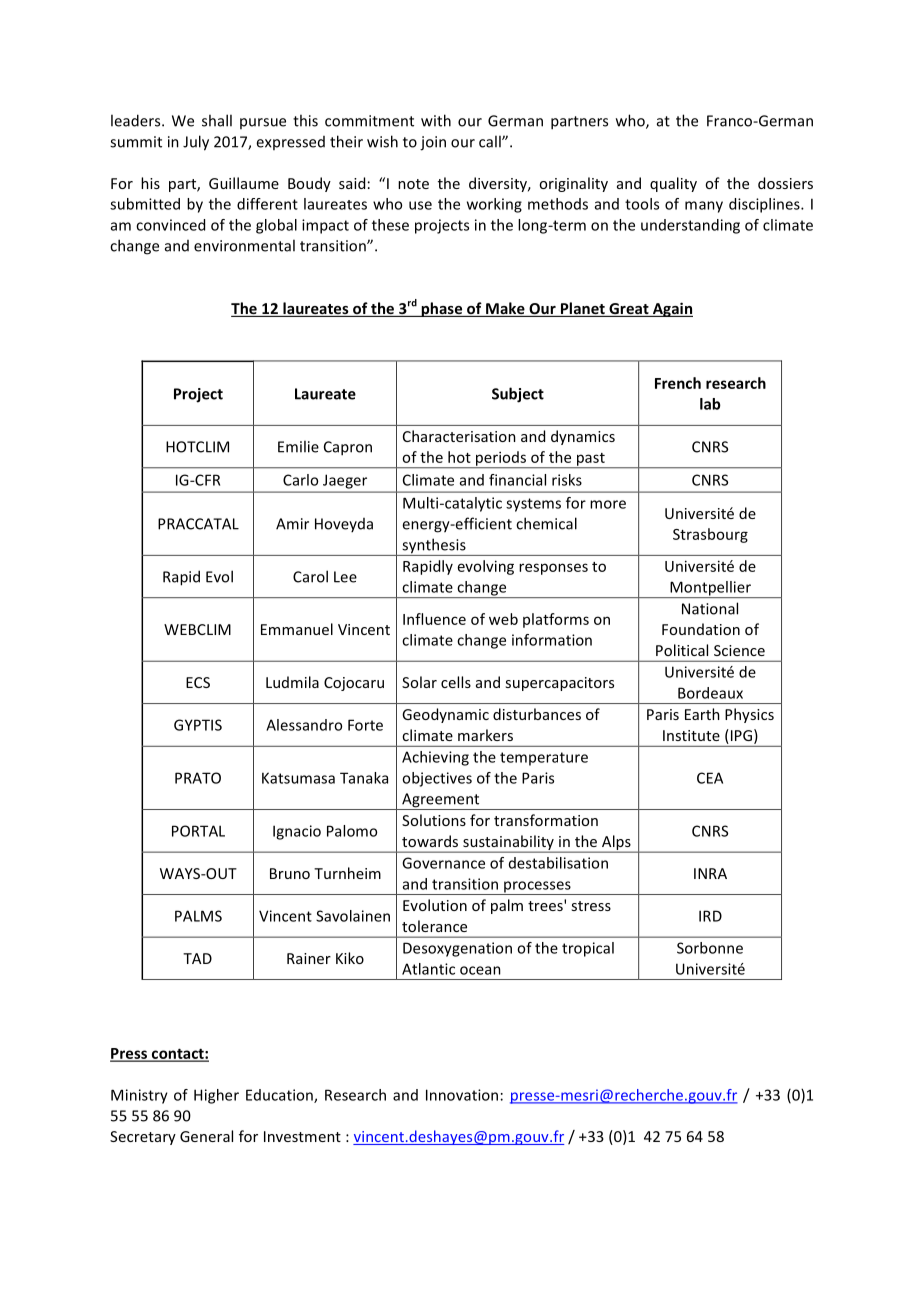 The image size is (924, 1308). I want to click on Innovation, so click(462, 1095).
